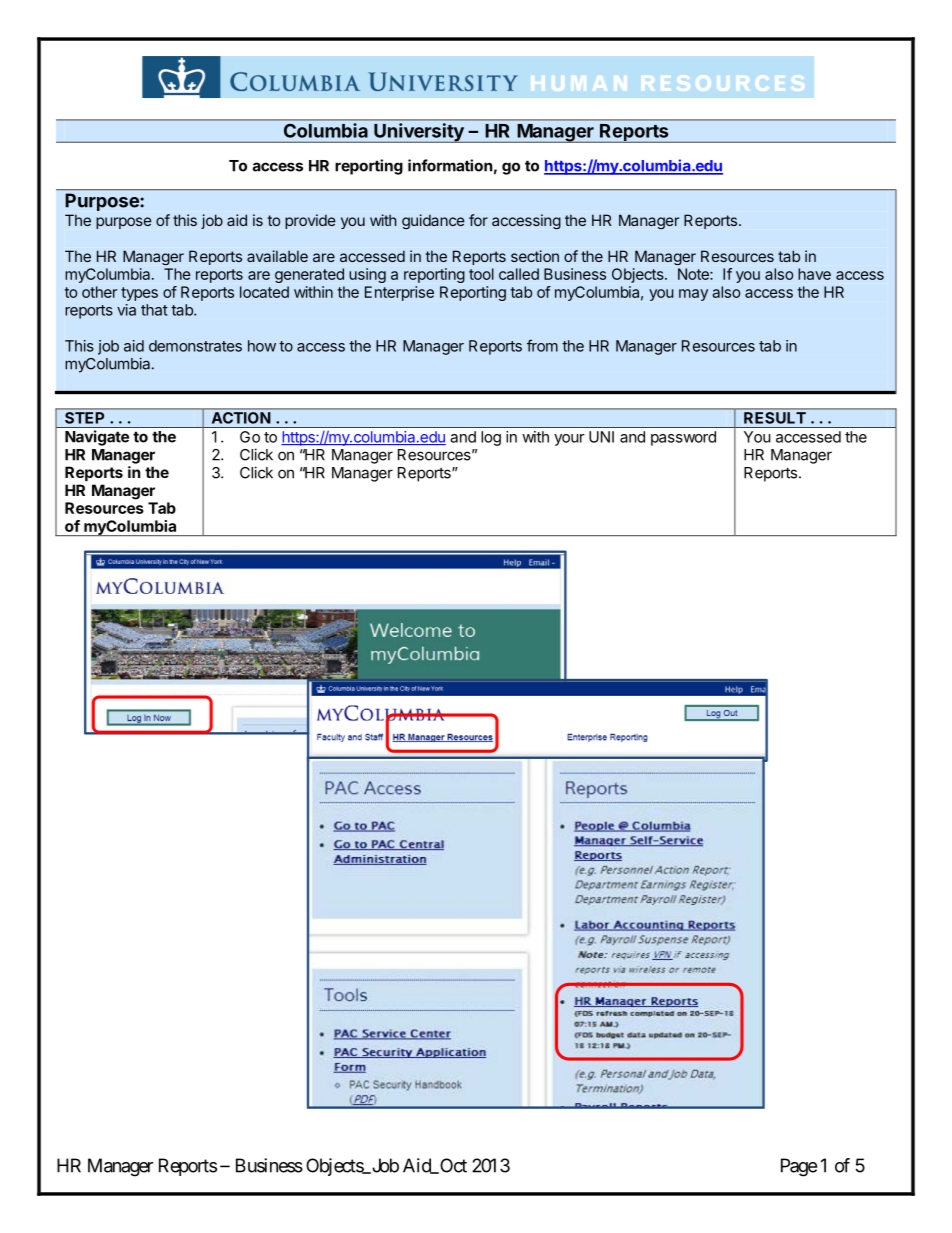 Image resolution: width=952 pixels, height=1233 pixels. Describe the element at coordinates (310, 221) in the screenshot. I see `provide` at that location.
